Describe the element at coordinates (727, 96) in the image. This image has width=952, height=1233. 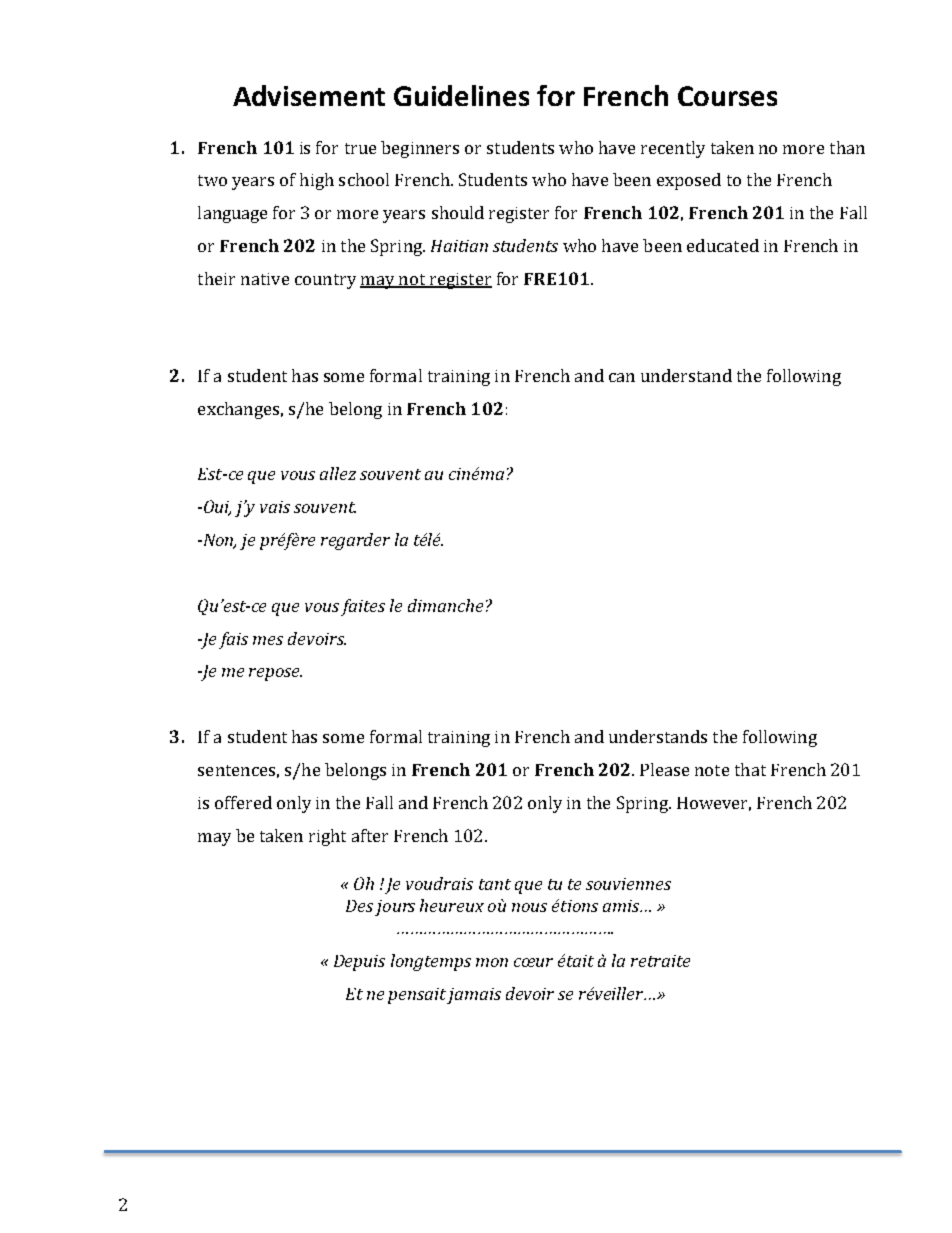
I see `Courses` at that location.
